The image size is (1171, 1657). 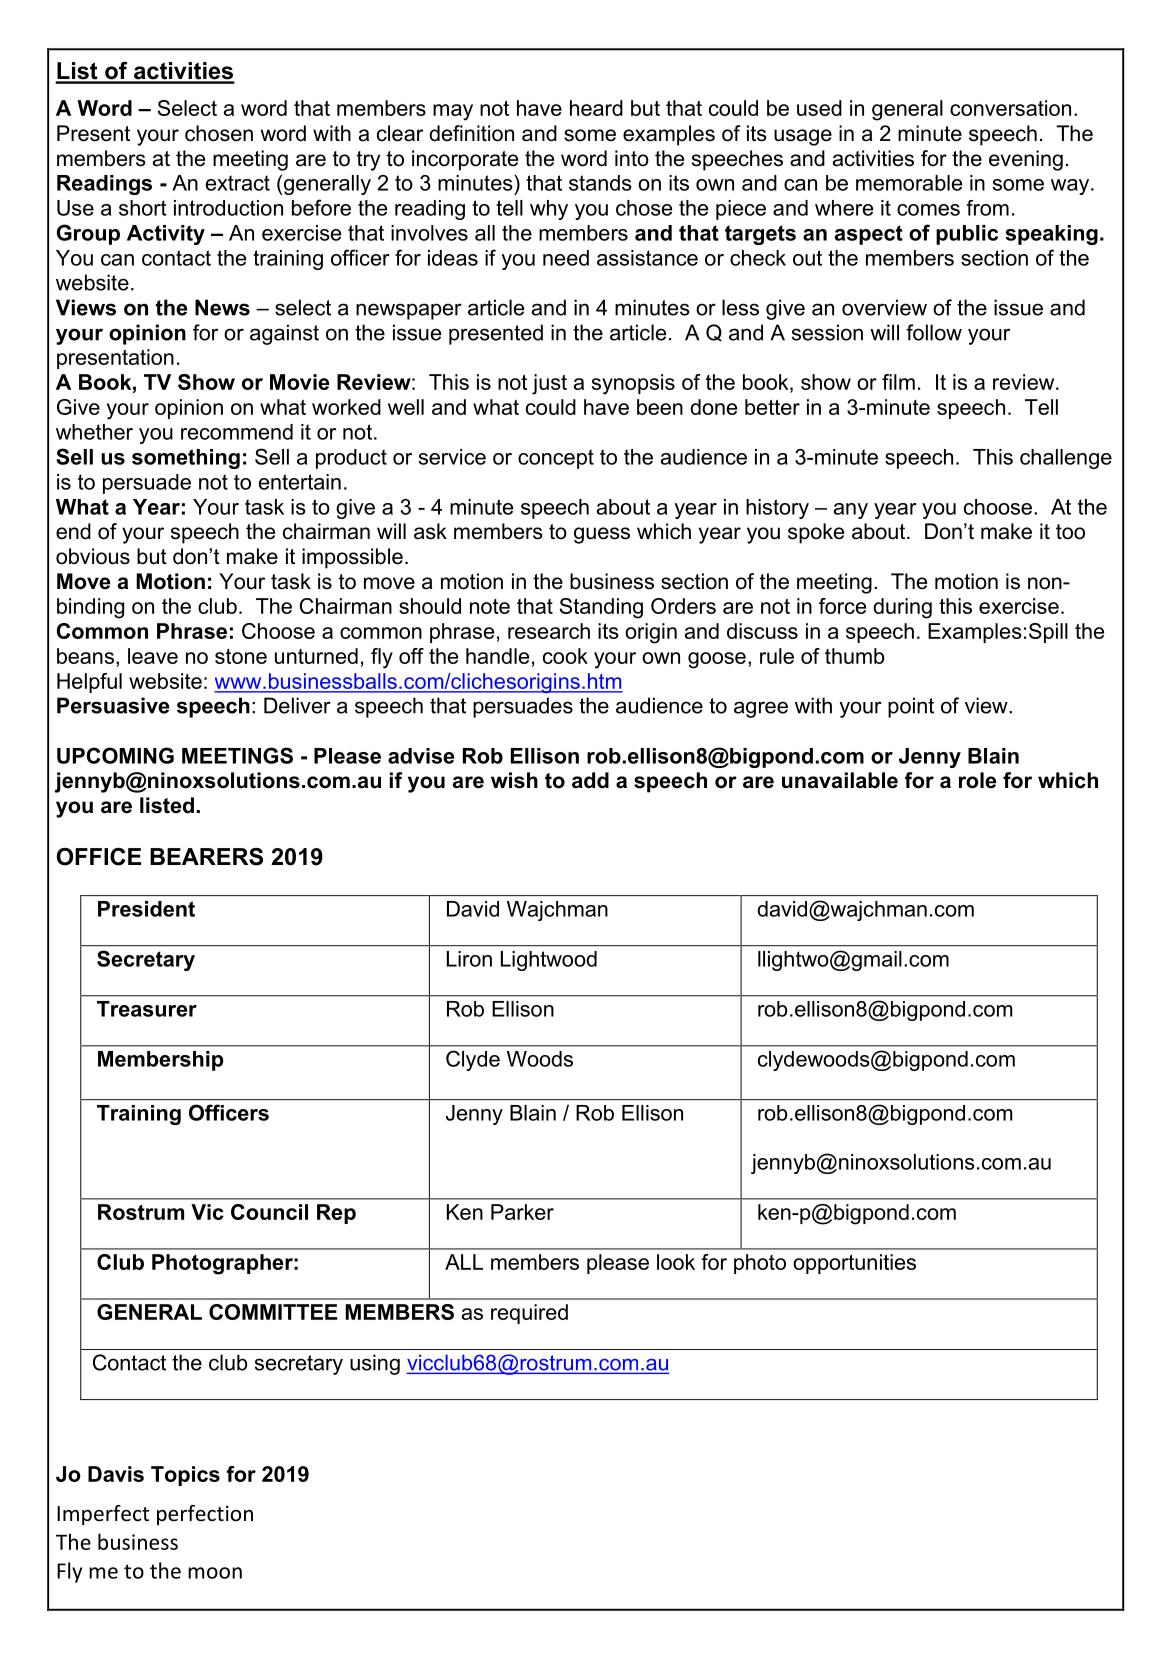 What do you see at coordinates (854, 1264) in the screenshot?
I see `opportunities` at bounding box center [854, 1264].
